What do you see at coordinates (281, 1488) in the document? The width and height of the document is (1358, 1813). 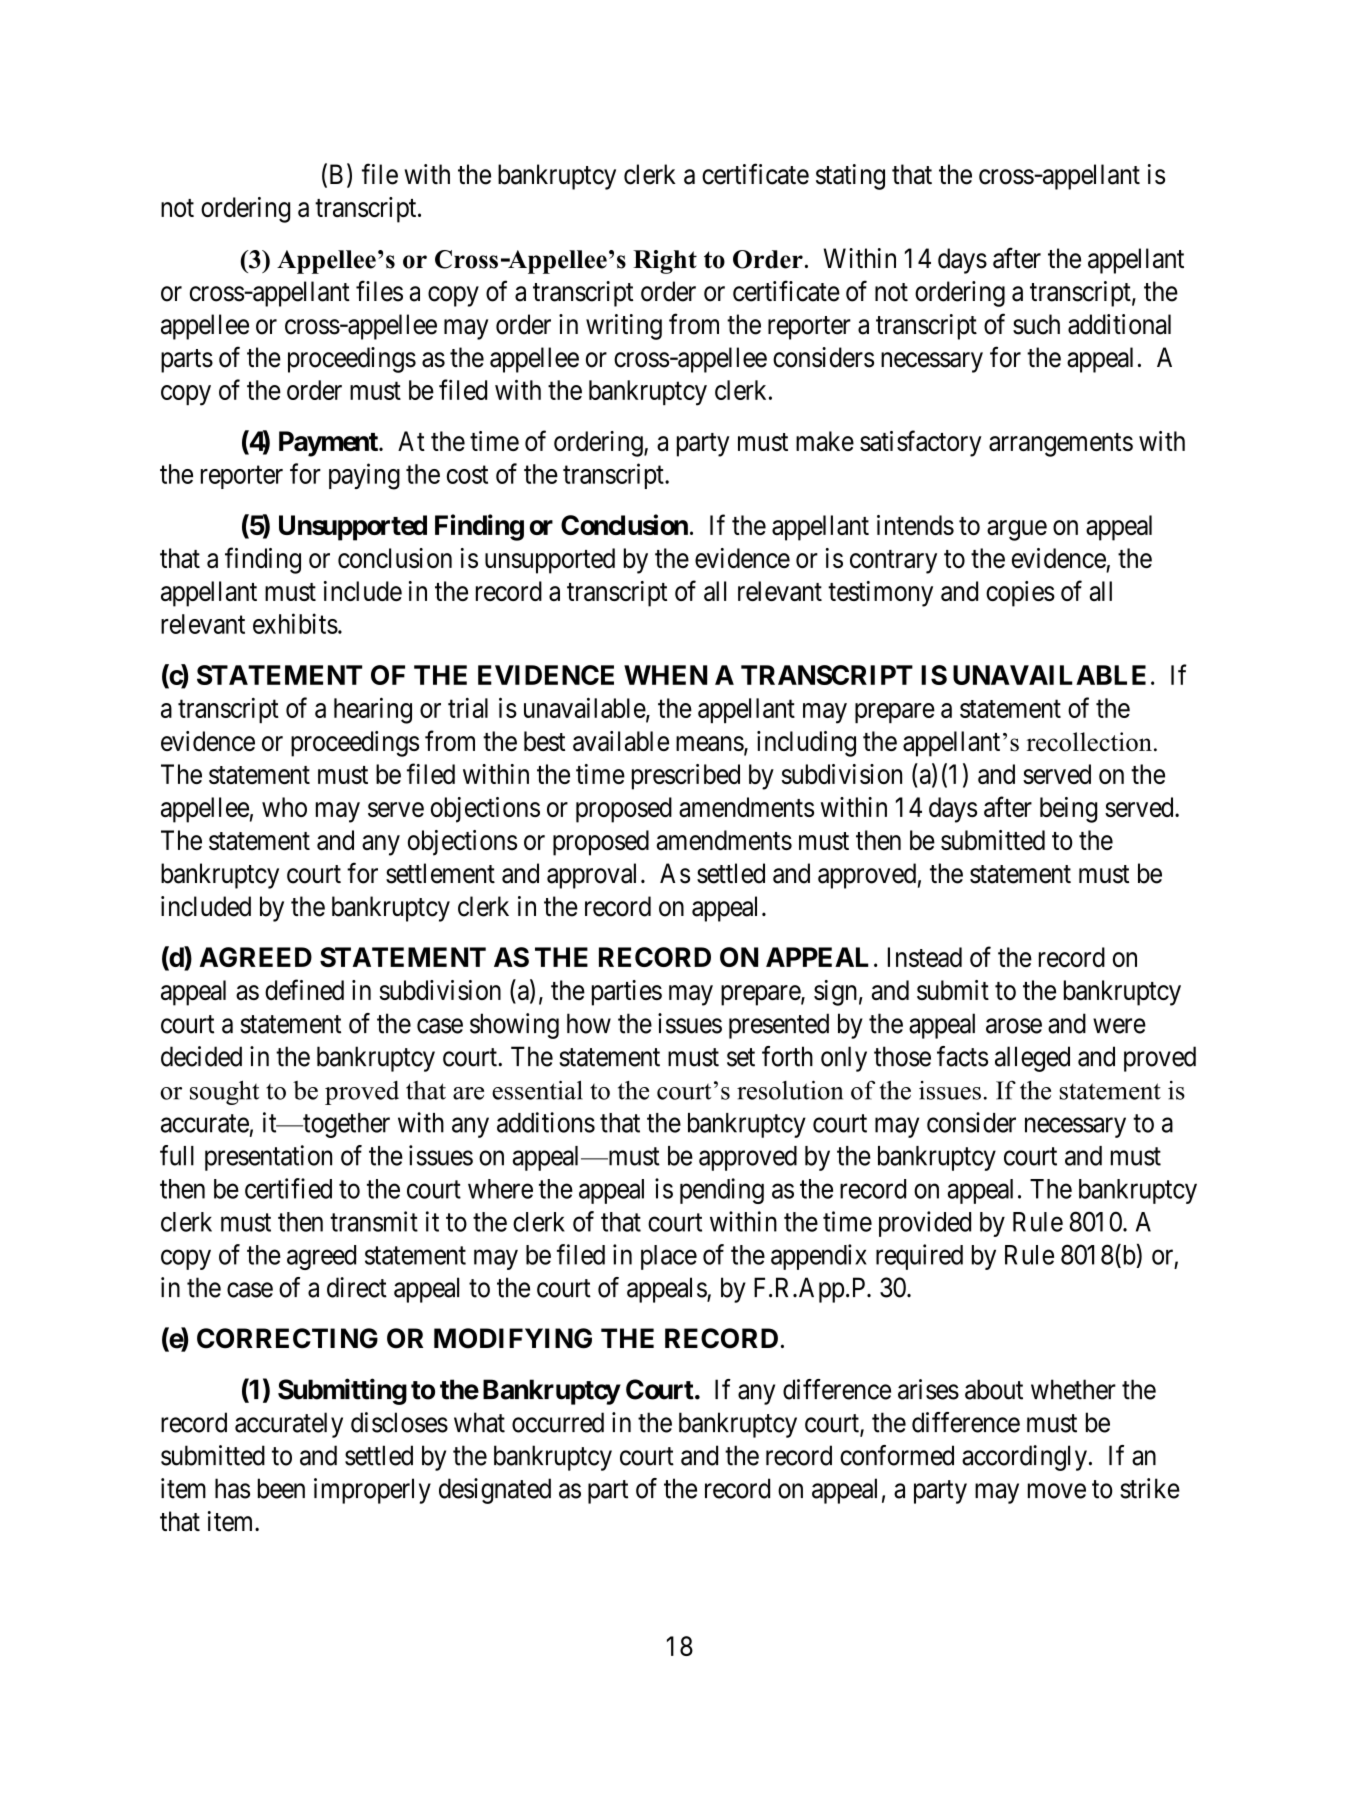 I see `been` at bounding box center [281, 1488].
